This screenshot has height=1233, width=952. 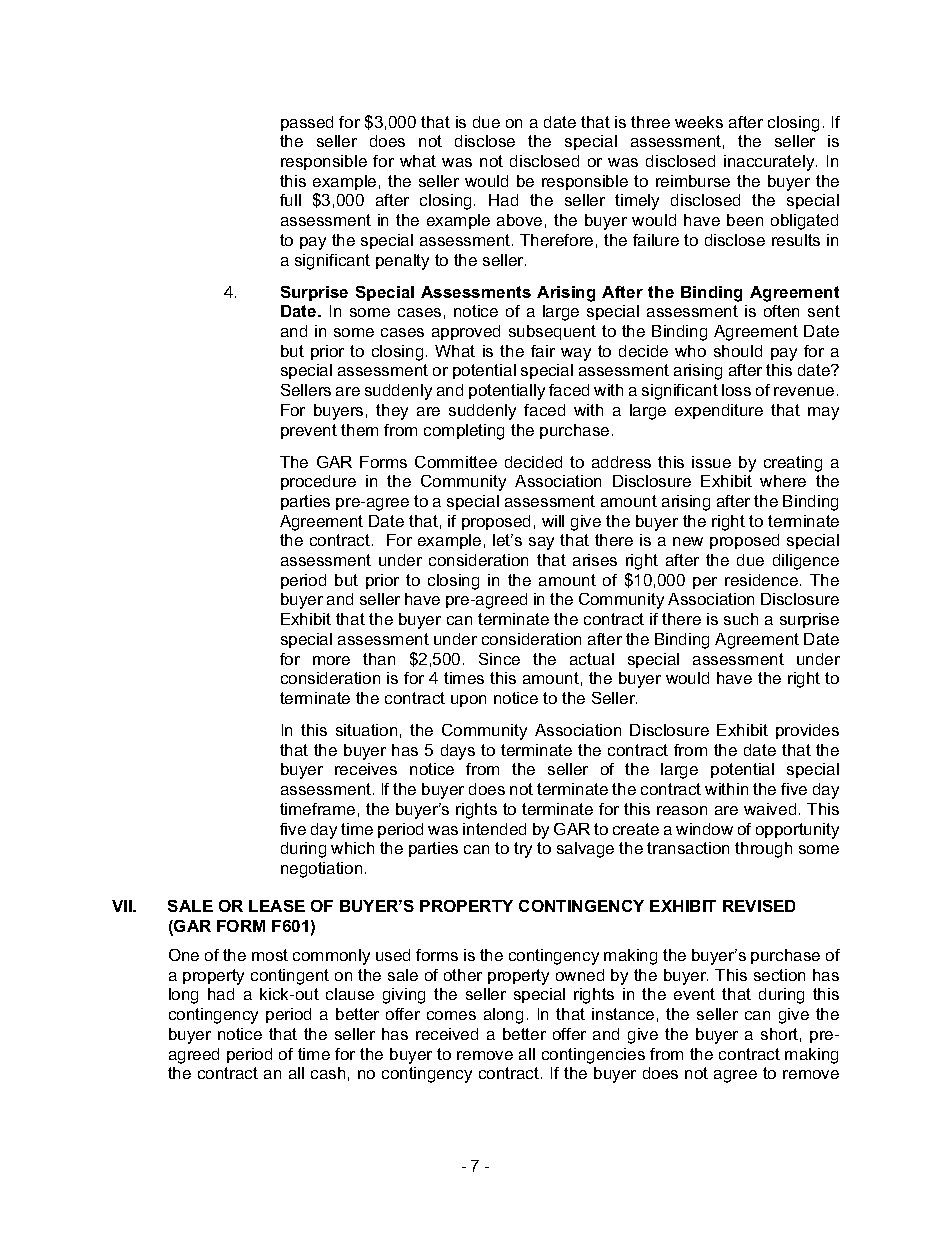 I want to click on inaccurately, so click(x=770, y=163).
